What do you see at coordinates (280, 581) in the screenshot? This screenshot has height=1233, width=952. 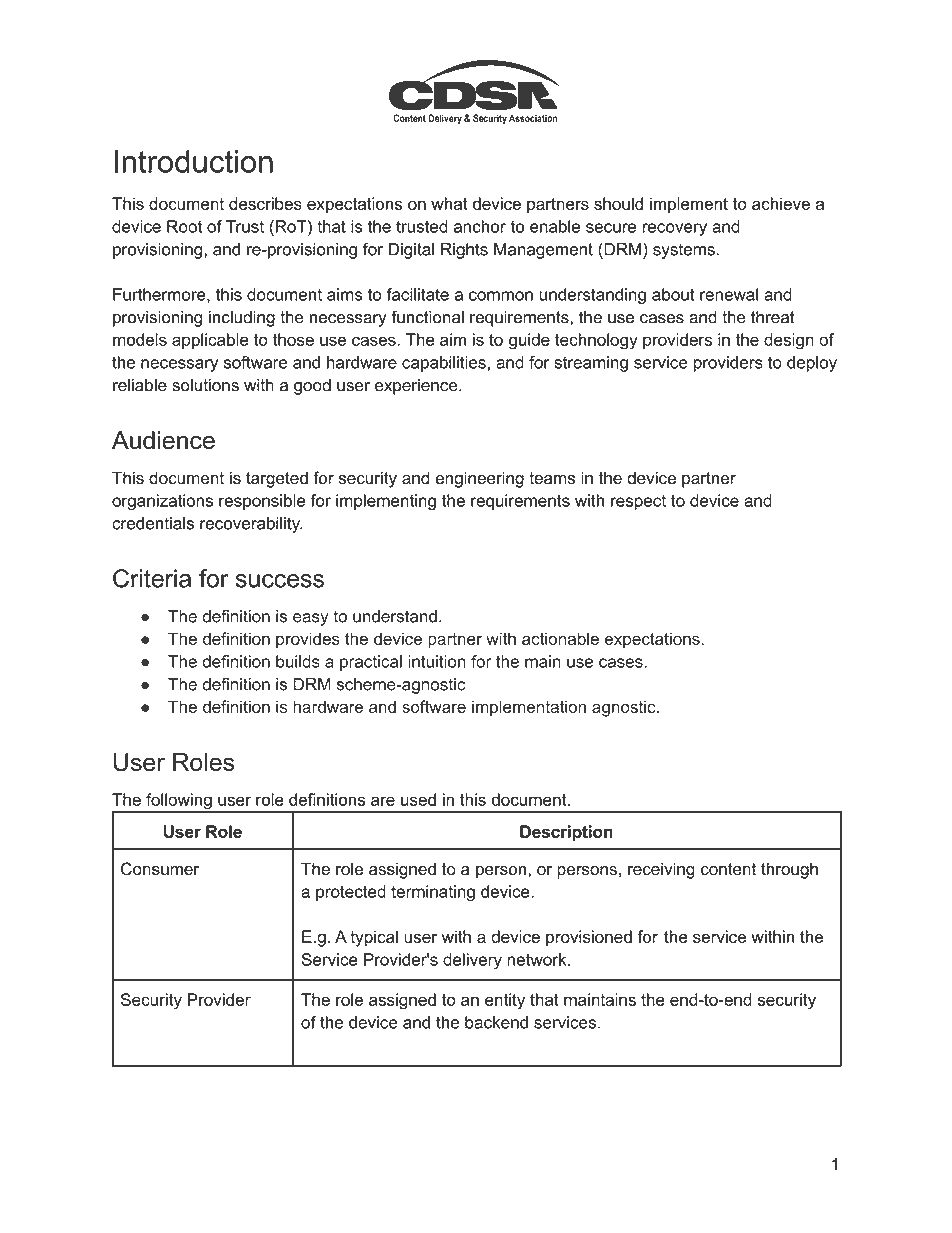 I see `success` at bounding box center [280, 581].
